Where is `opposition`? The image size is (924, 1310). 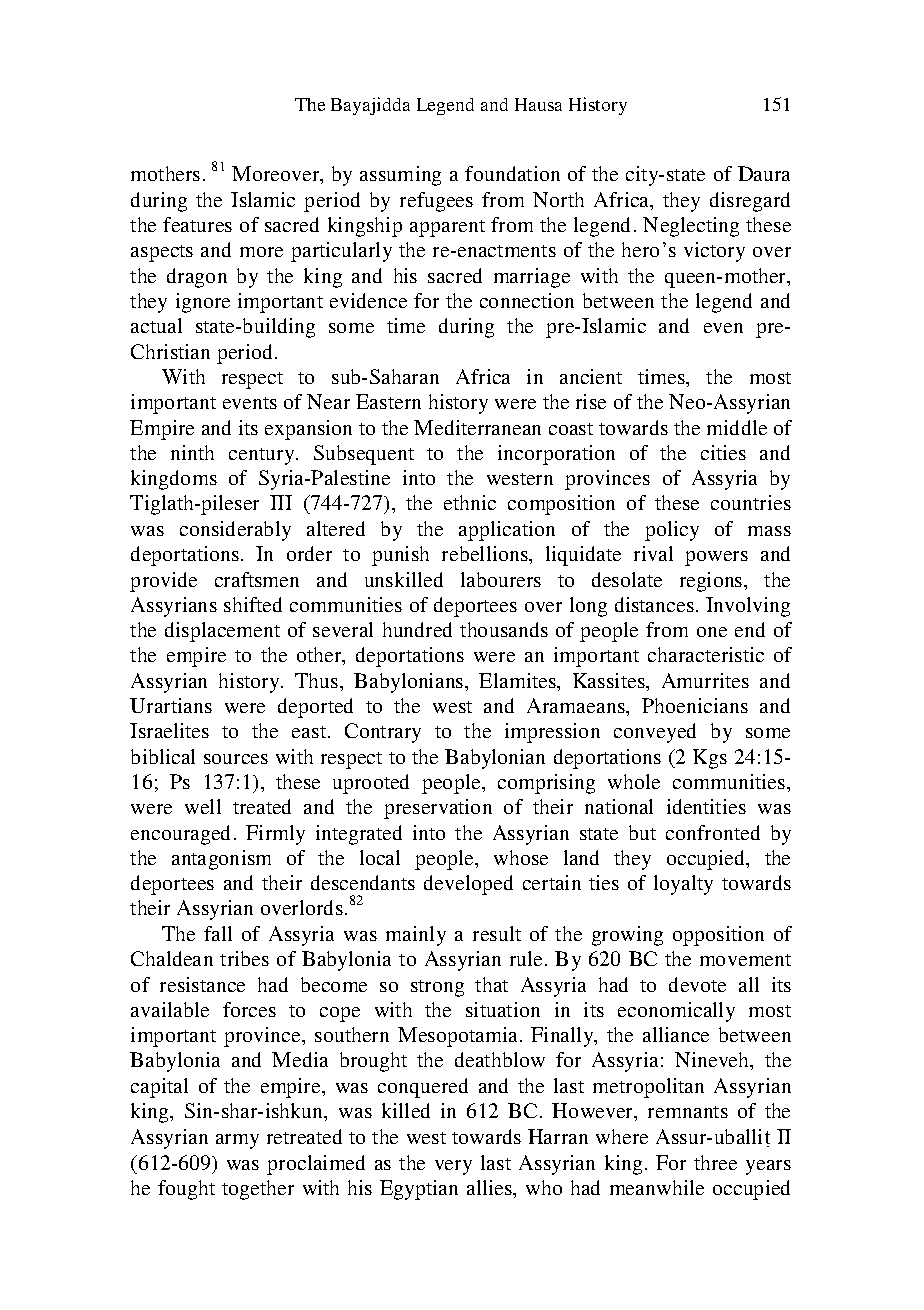
opposition is located at coordinates (718, 936).
